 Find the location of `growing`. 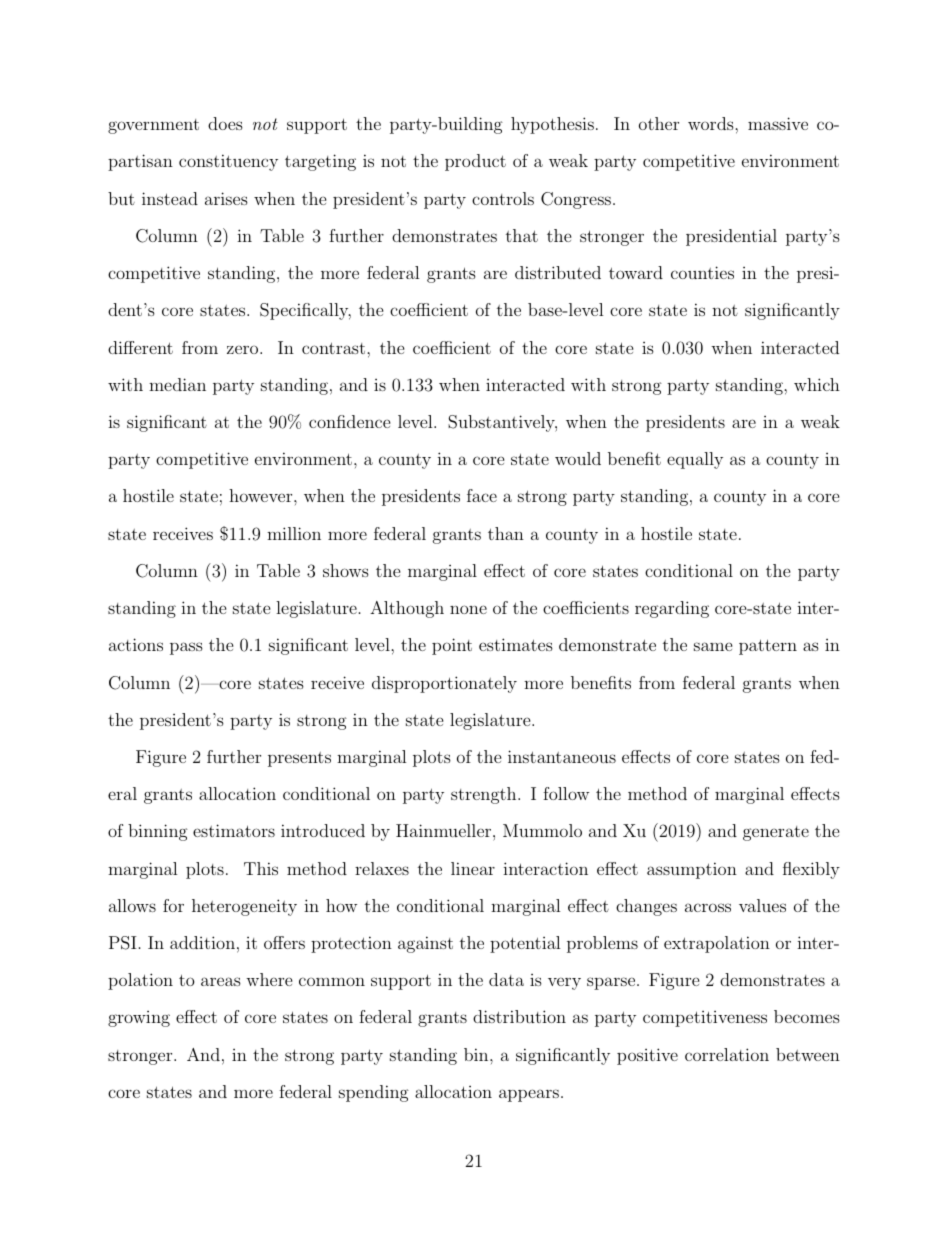

growing is located at coordinates (139, 1019).
